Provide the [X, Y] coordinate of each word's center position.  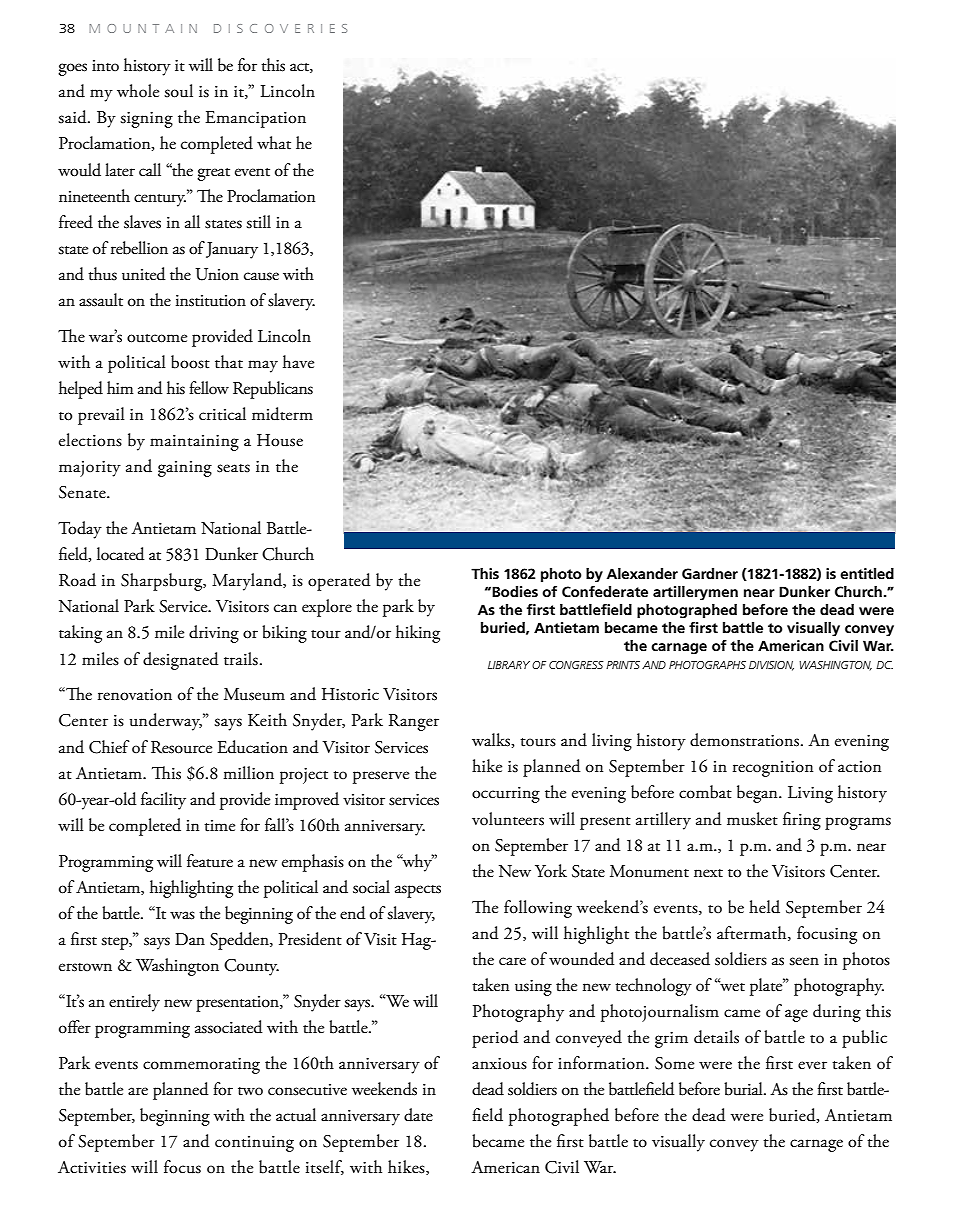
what [274, 143]
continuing [254, 1144]
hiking [418, 634]
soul [178, 91]
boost [190, 362]
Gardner [710, 573]
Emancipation [255, 119]
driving [214, 634]
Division [771, 666]
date [418, 1115]
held [764, 907]
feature [210, 861]
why [417, 863]
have [298, 362]
